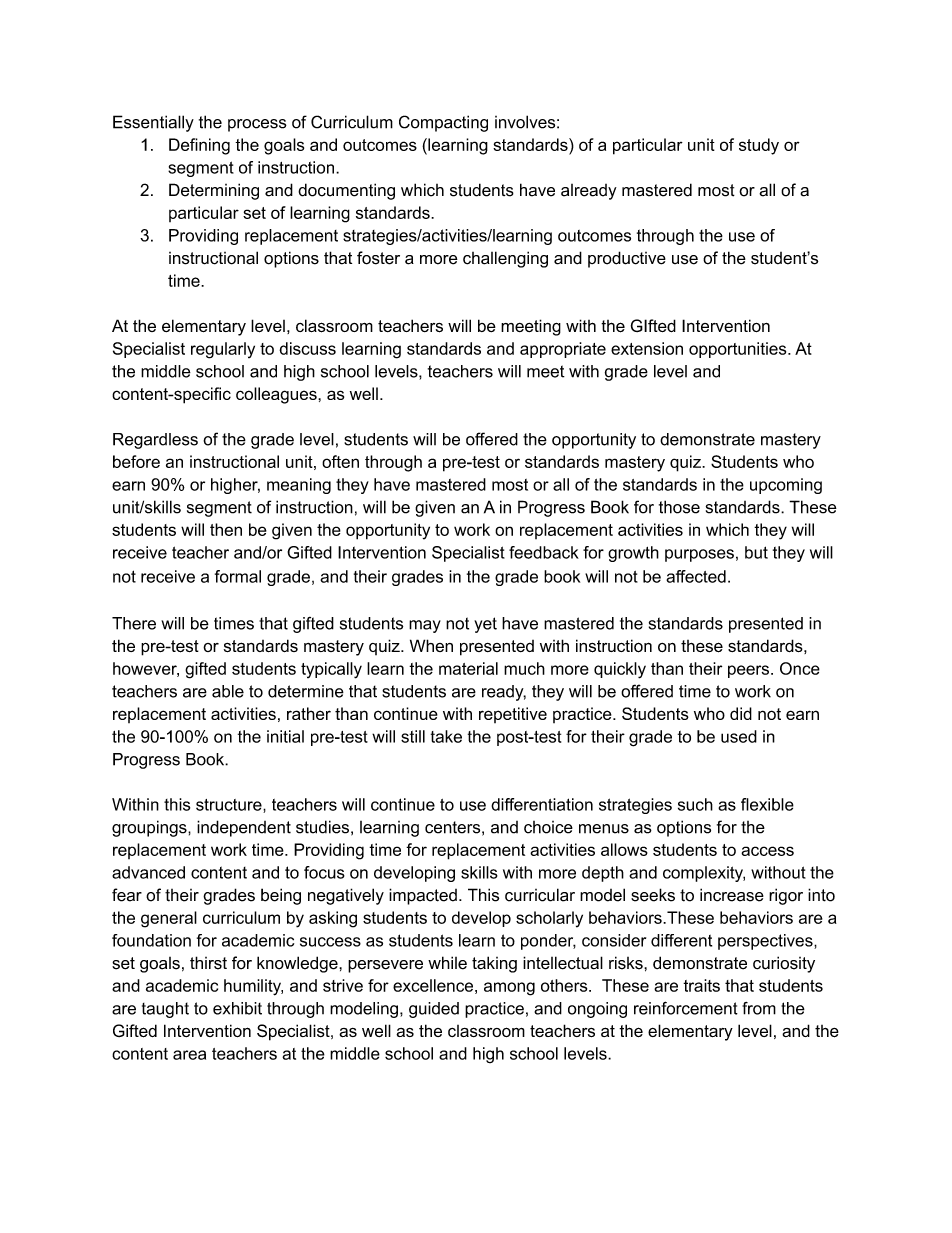  Describe the element at coordinates (237, 1008) in the image. I see `exhibit` at that location.
